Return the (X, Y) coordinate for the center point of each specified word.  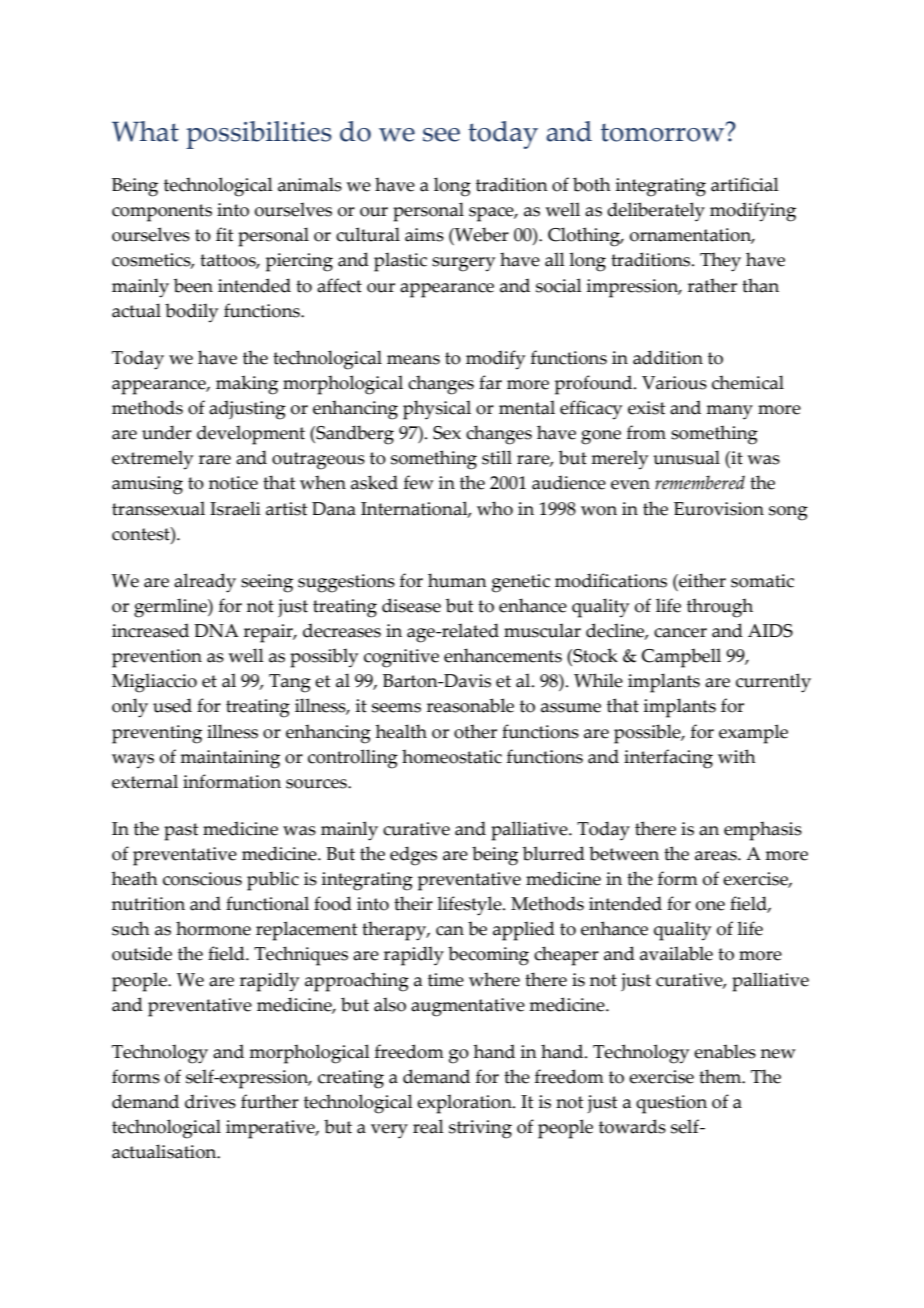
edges (413, 856)
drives (210, 1101)
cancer (680, 633)
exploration (465, 1104)
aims (424, 235)
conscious (202, 879)
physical (437, 410)
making (247, 385)
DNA (216, 630)
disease (411, 605)
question (671, 1104)
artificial (745, 184)
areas (717, 856)
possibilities (259, 135)
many (729, 412)
